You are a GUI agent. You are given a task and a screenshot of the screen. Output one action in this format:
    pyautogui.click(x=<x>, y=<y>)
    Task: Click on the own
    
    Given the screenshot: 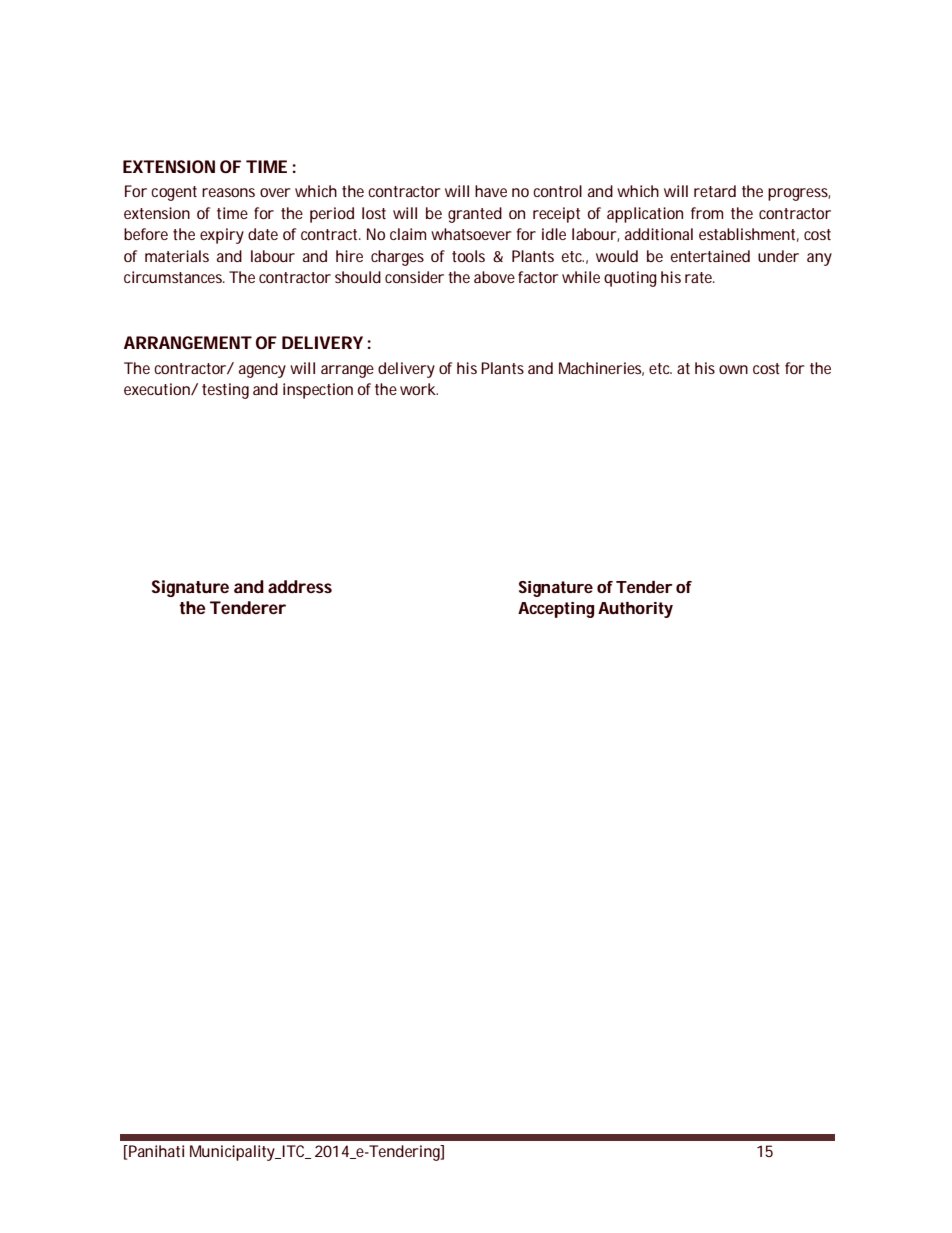 What is the action you would take?
    pyautogui.click(x=733, y=369)
